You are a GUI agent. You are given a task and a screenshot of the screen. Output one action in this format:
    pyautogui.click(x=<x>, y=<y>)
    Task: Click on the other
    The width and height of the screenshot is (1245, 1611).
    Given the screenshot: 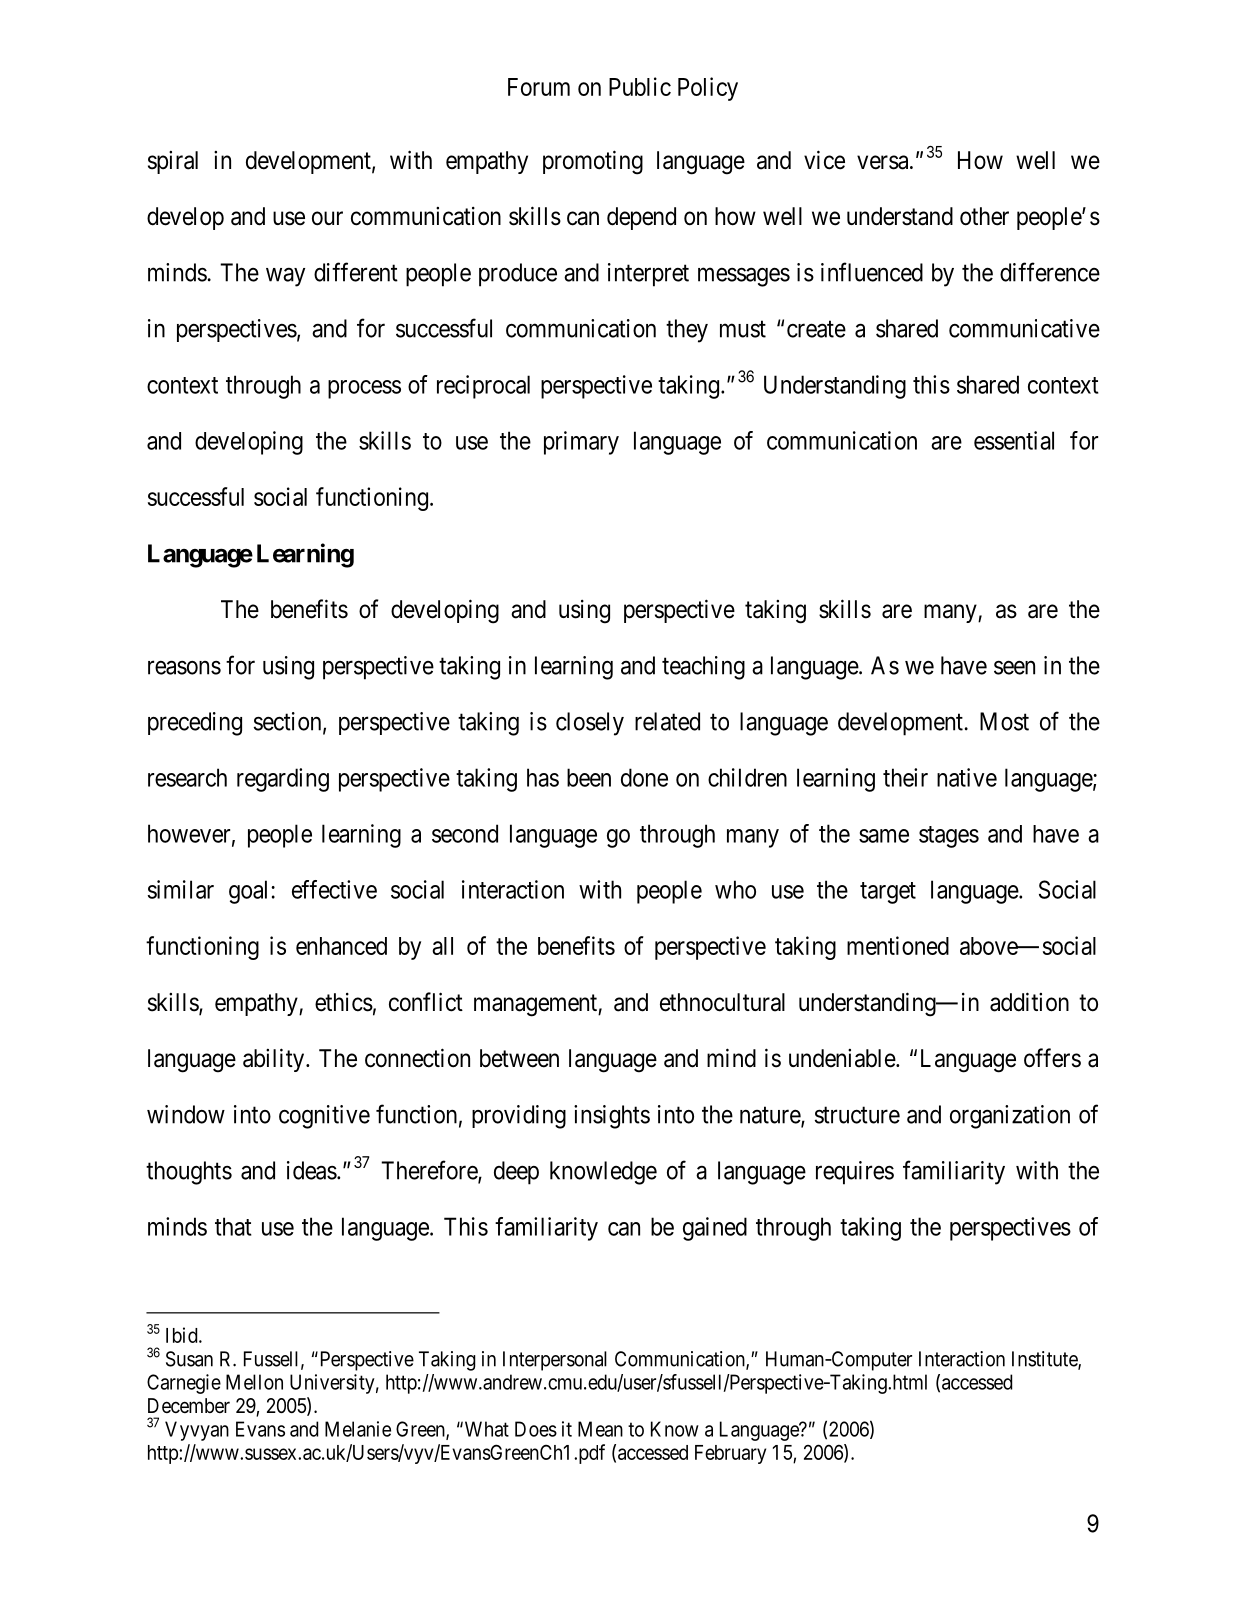 What is the action you would take?
    pyautogui.click(x=984, y=216)
